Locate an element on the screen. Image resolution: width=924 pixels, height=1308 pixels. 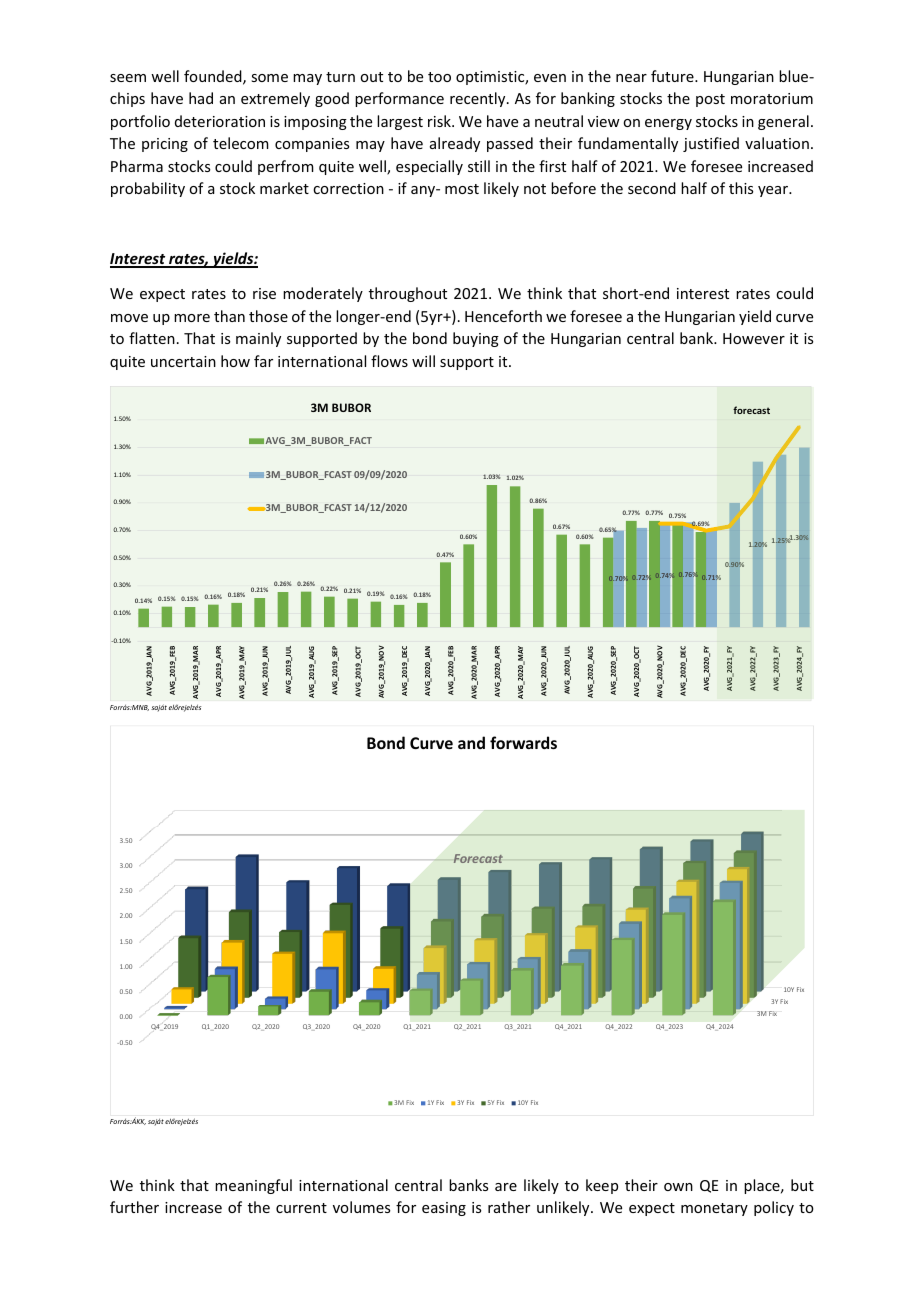
are is located at coordinates (506, 1187).
